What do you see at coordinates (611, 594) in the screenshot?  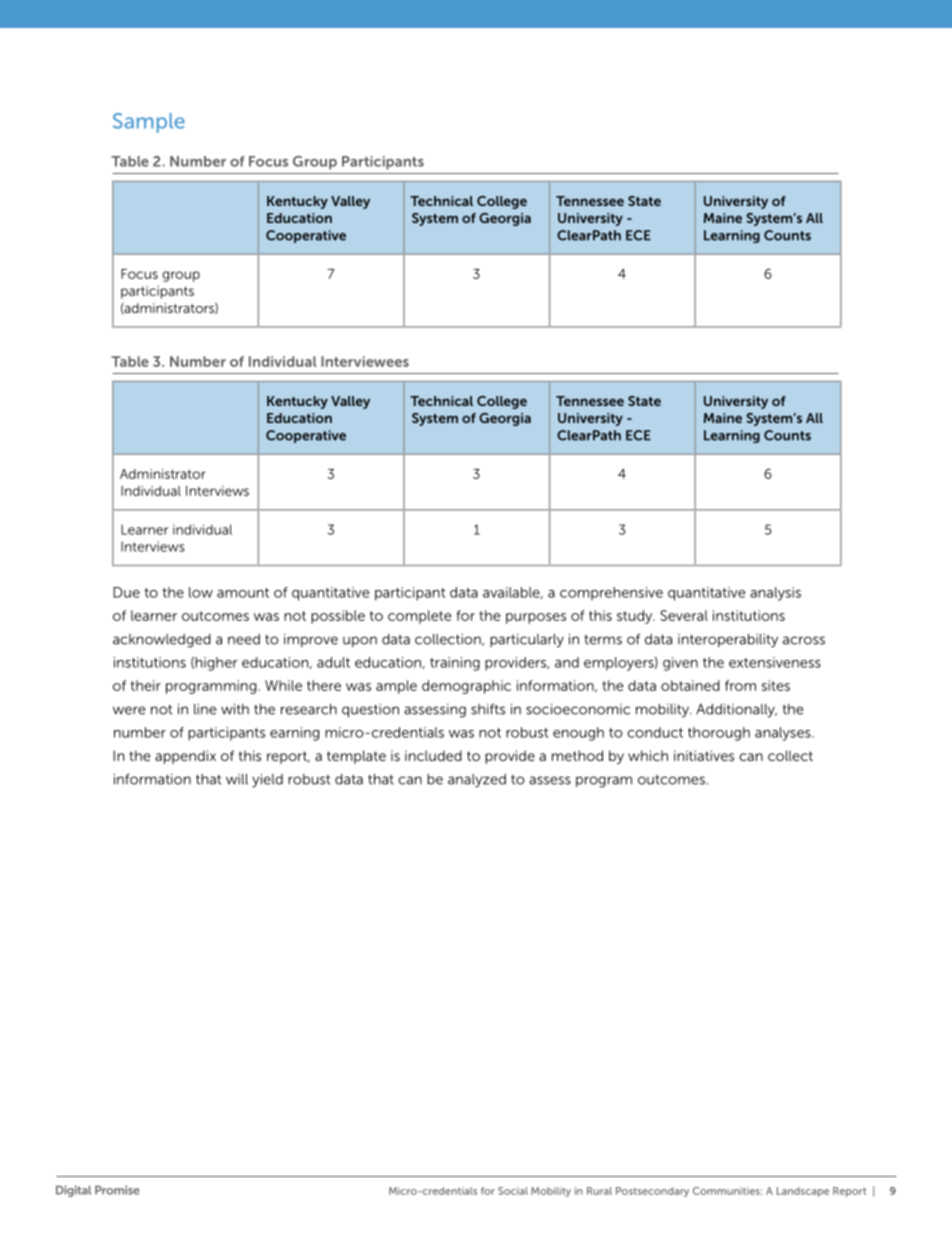 I see `comprehensive` at bounding box center [611, 594].
